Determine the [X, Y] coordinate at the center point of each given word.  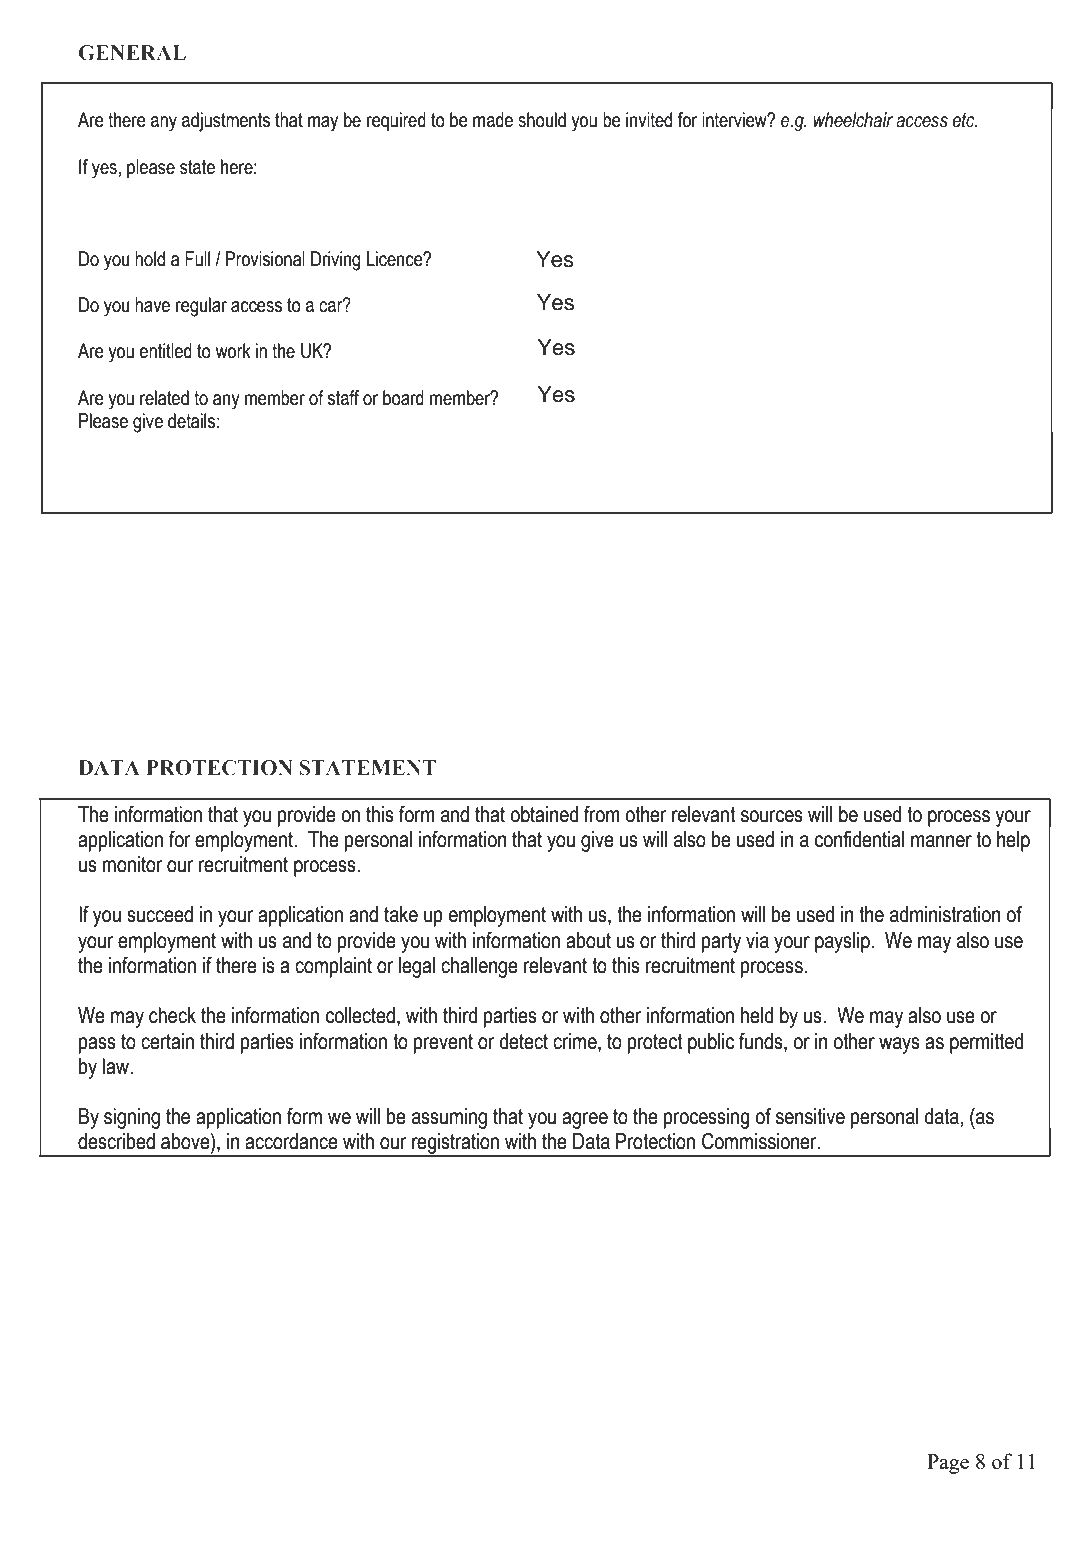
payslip [843, 942]
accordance [291, 1141]
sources [772, 816]
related [164, 398]
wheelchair [853, 120]
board [403, 398]
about [588, 940]
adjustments [226, 122]
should [542, 120]
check [172, 1015]
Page [948, 1464]
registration [455, 1144]
